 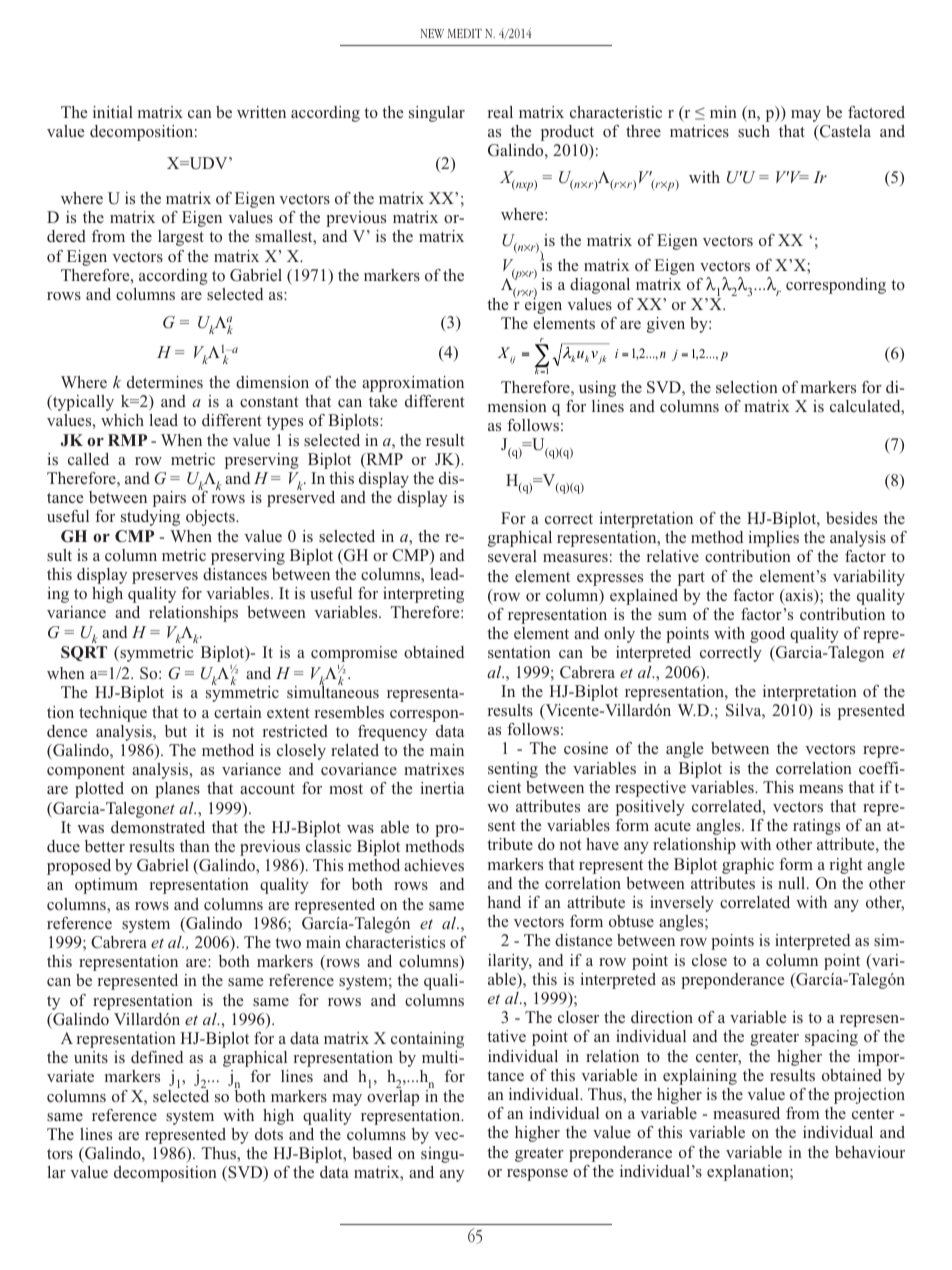 What do you see at coordinates (773, 539) in the image?
I see `implies` at bounding box center [773, 539].
